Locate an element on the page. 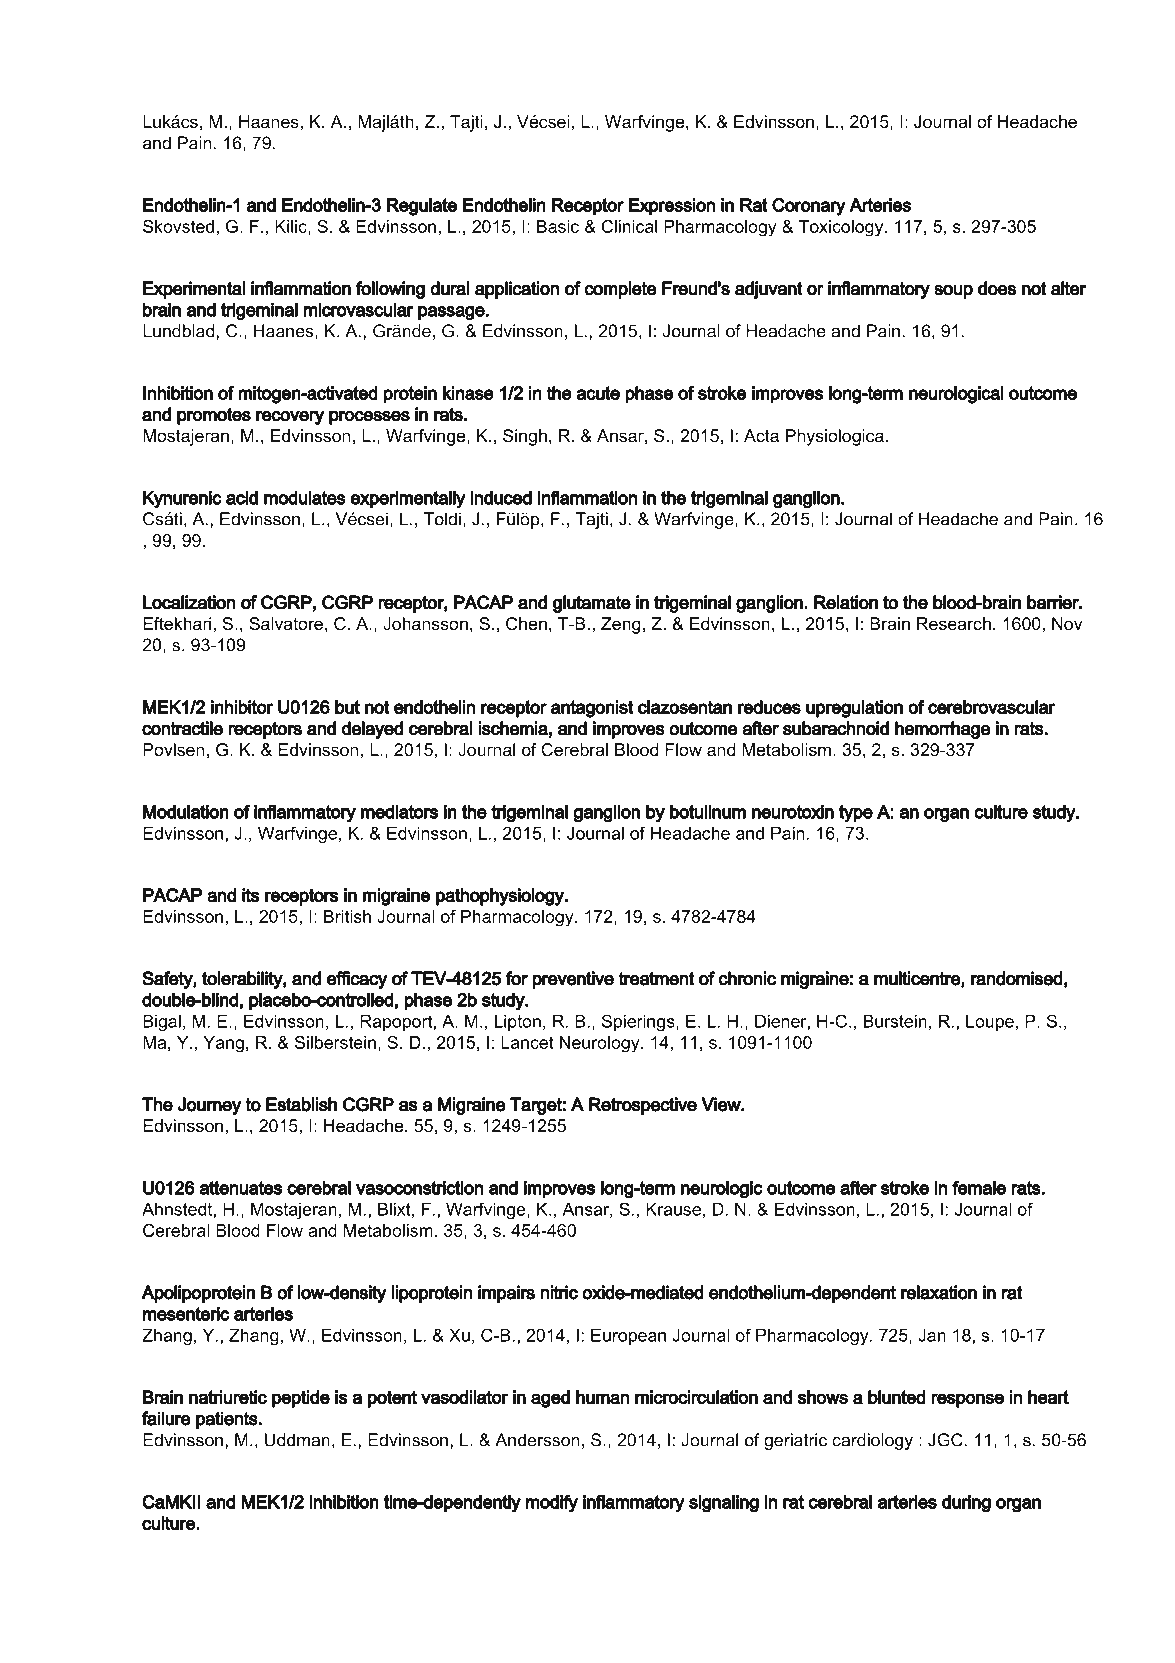 The width and height of the document is (1175, 1663). patients is located at coordinates (227, 1420).
